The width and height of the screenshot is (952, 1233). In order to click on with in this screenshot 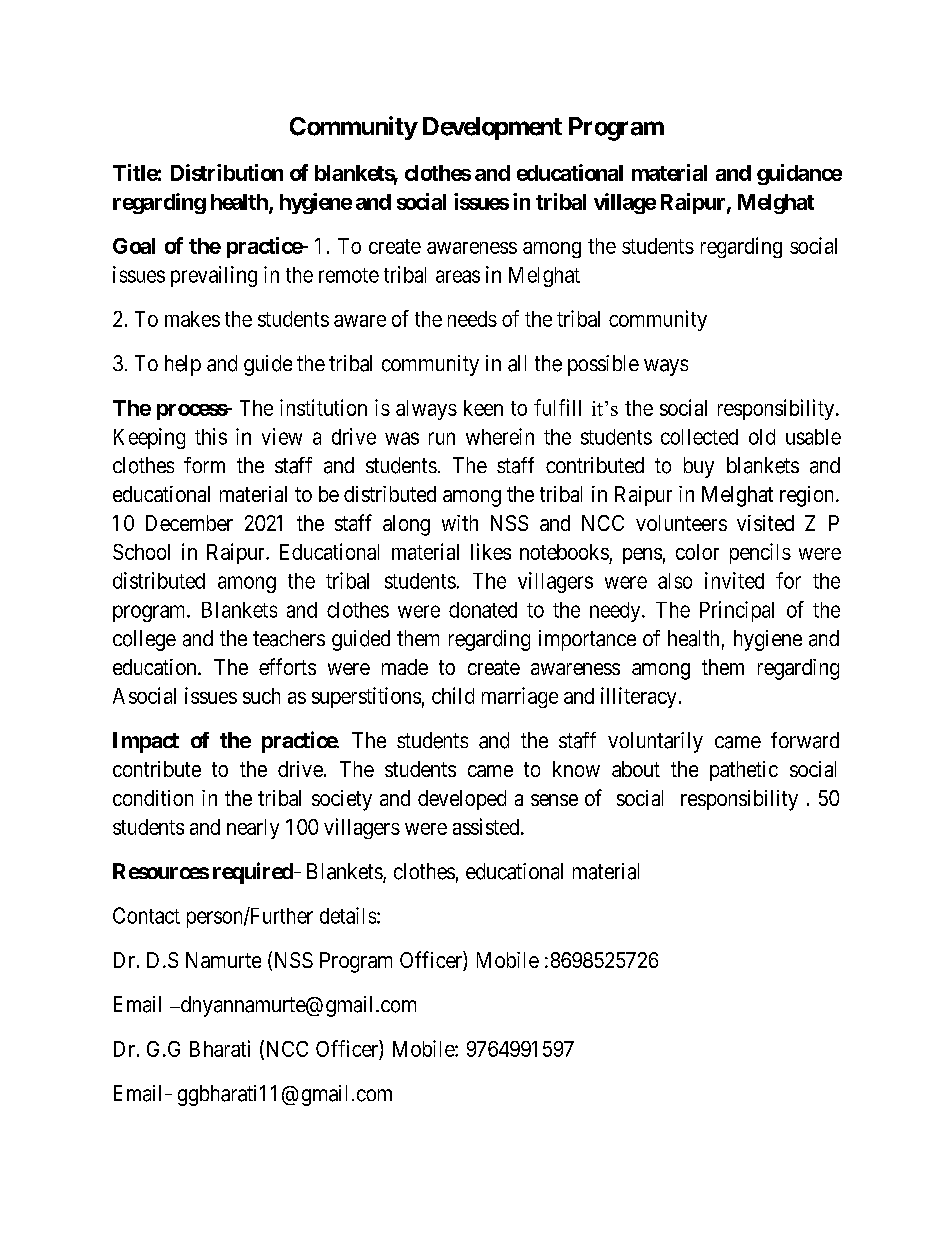, I will do `click(460, 523)`.
